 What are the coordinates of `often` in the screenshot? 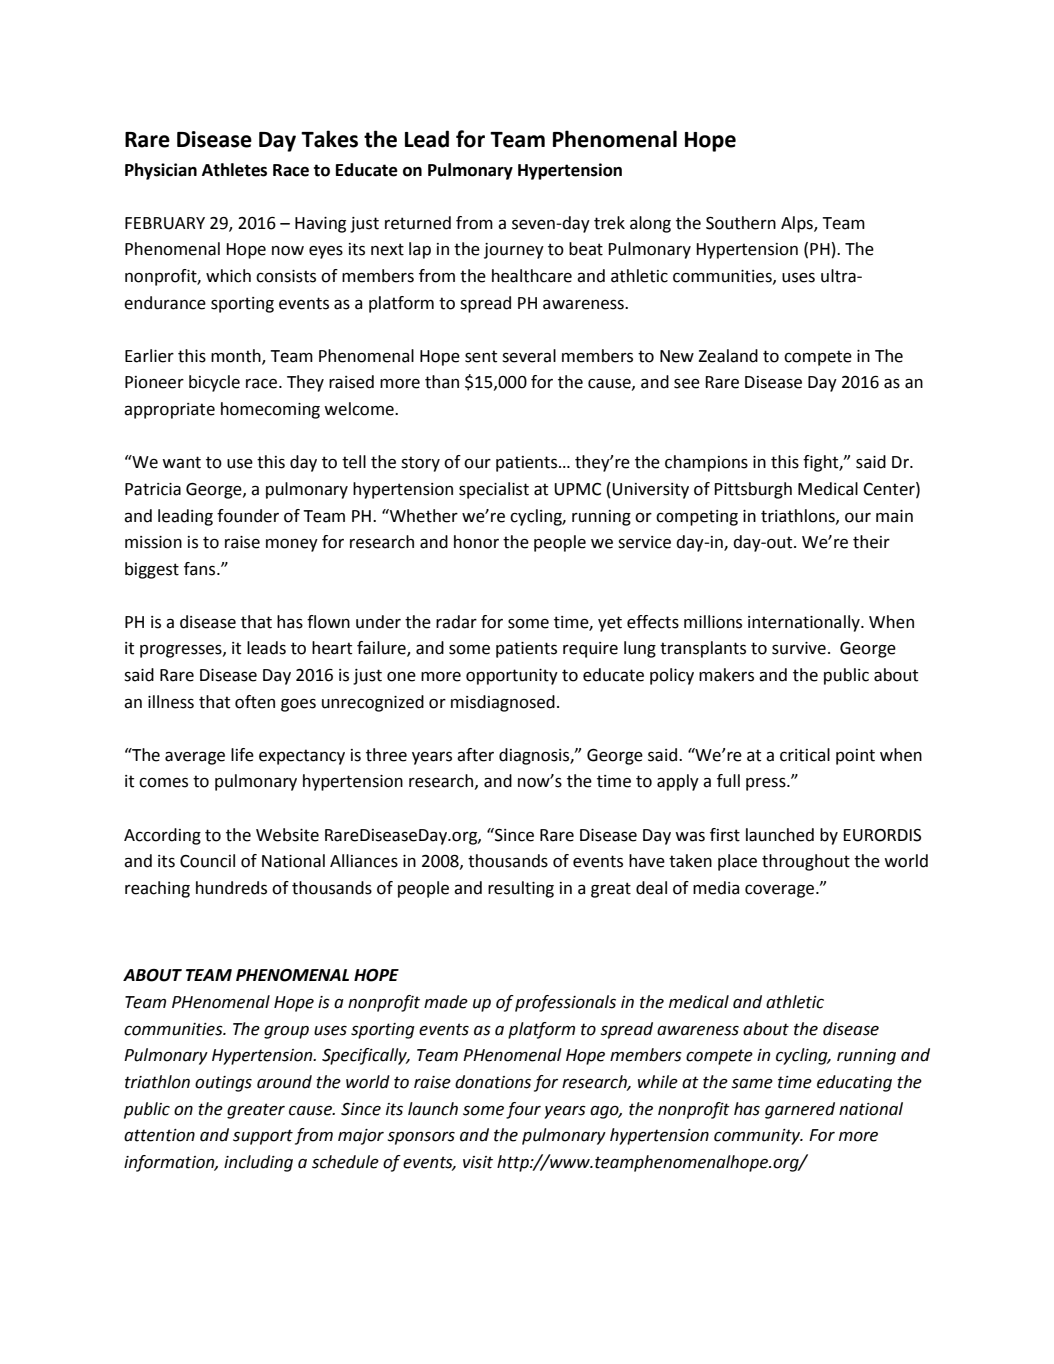 It's located at (255, 702).
